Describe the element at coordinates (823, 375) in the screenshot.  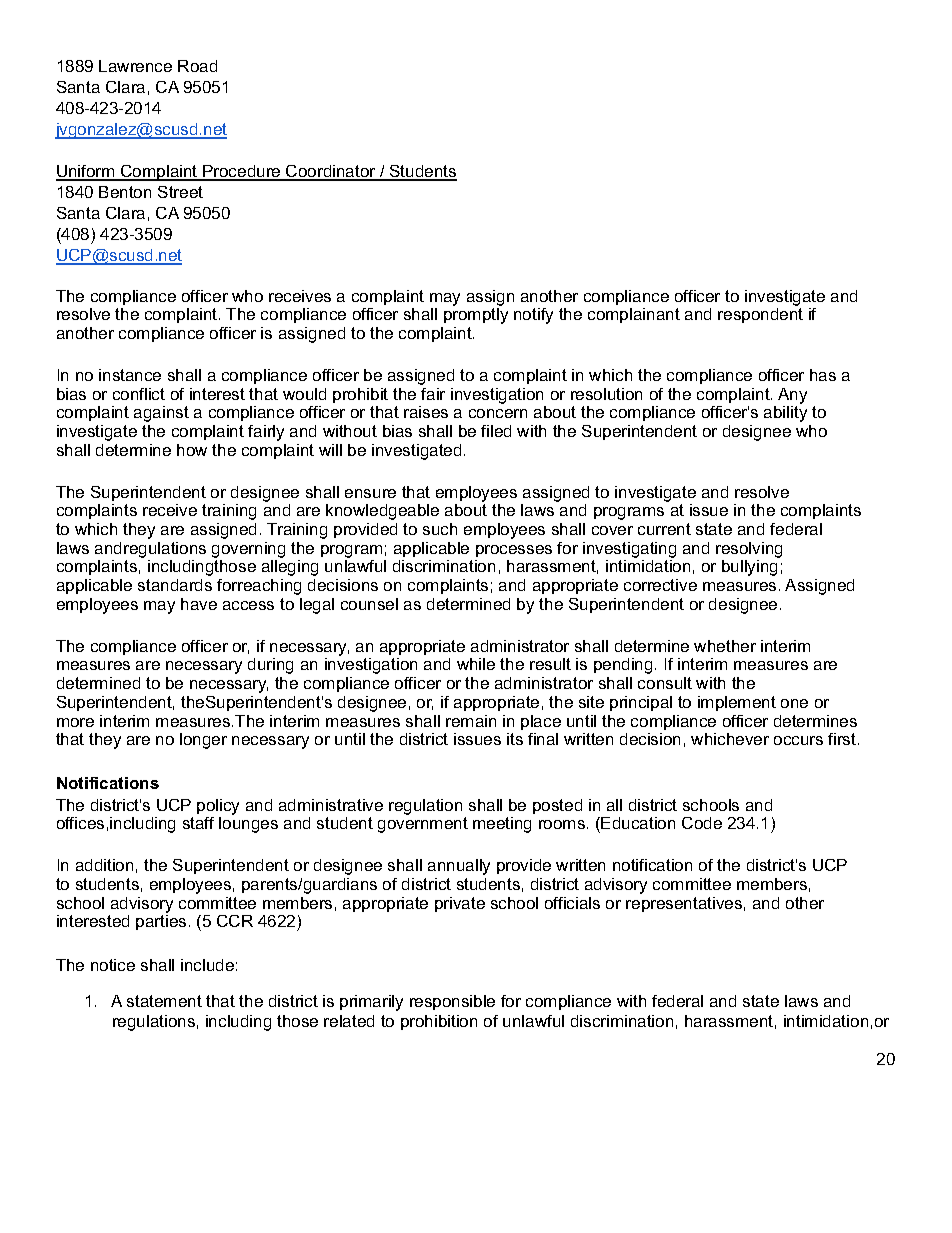
I see `has` at that location.
